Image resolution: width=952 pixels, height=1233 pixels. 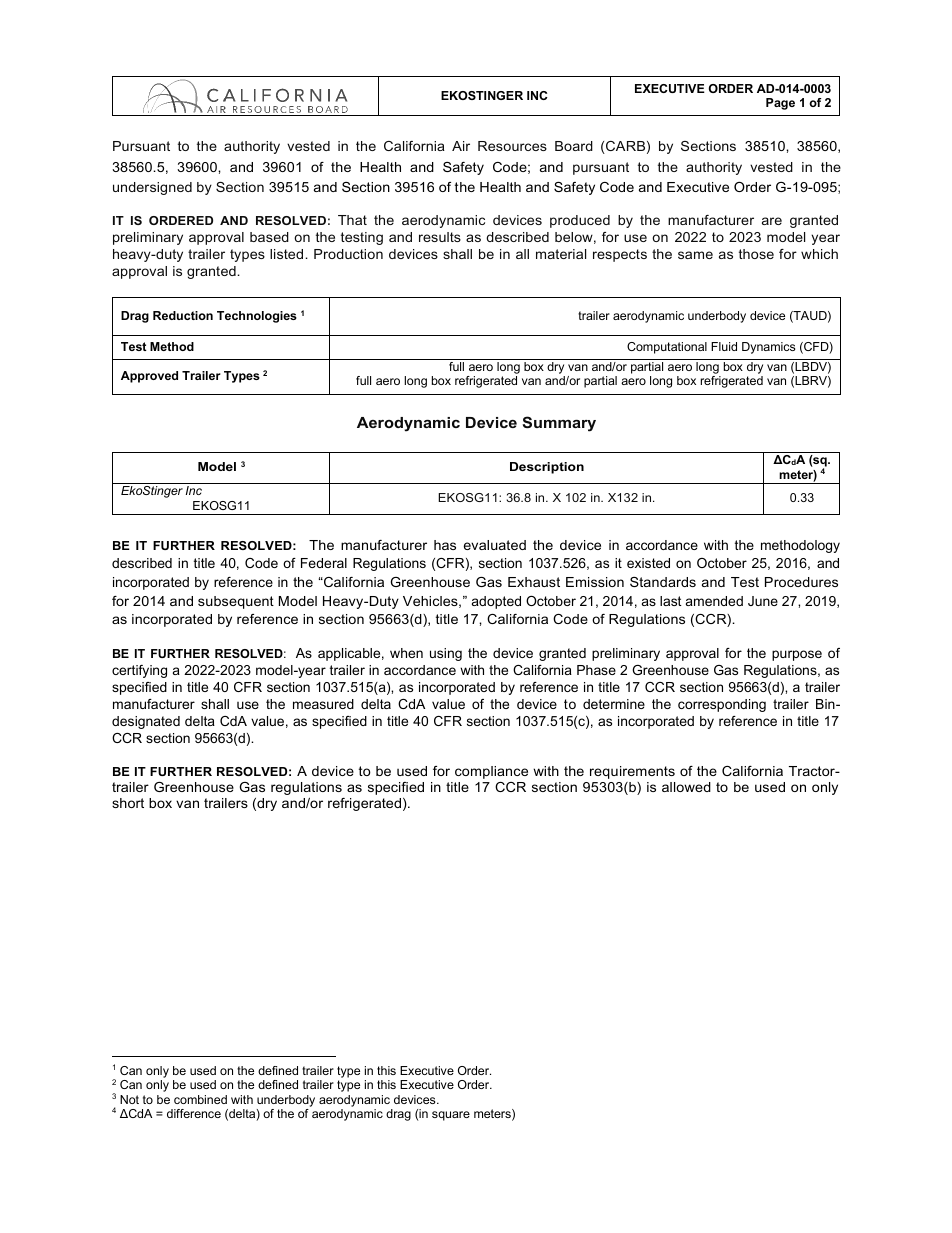 I want to click on Page, so click(x=780, y=104).
